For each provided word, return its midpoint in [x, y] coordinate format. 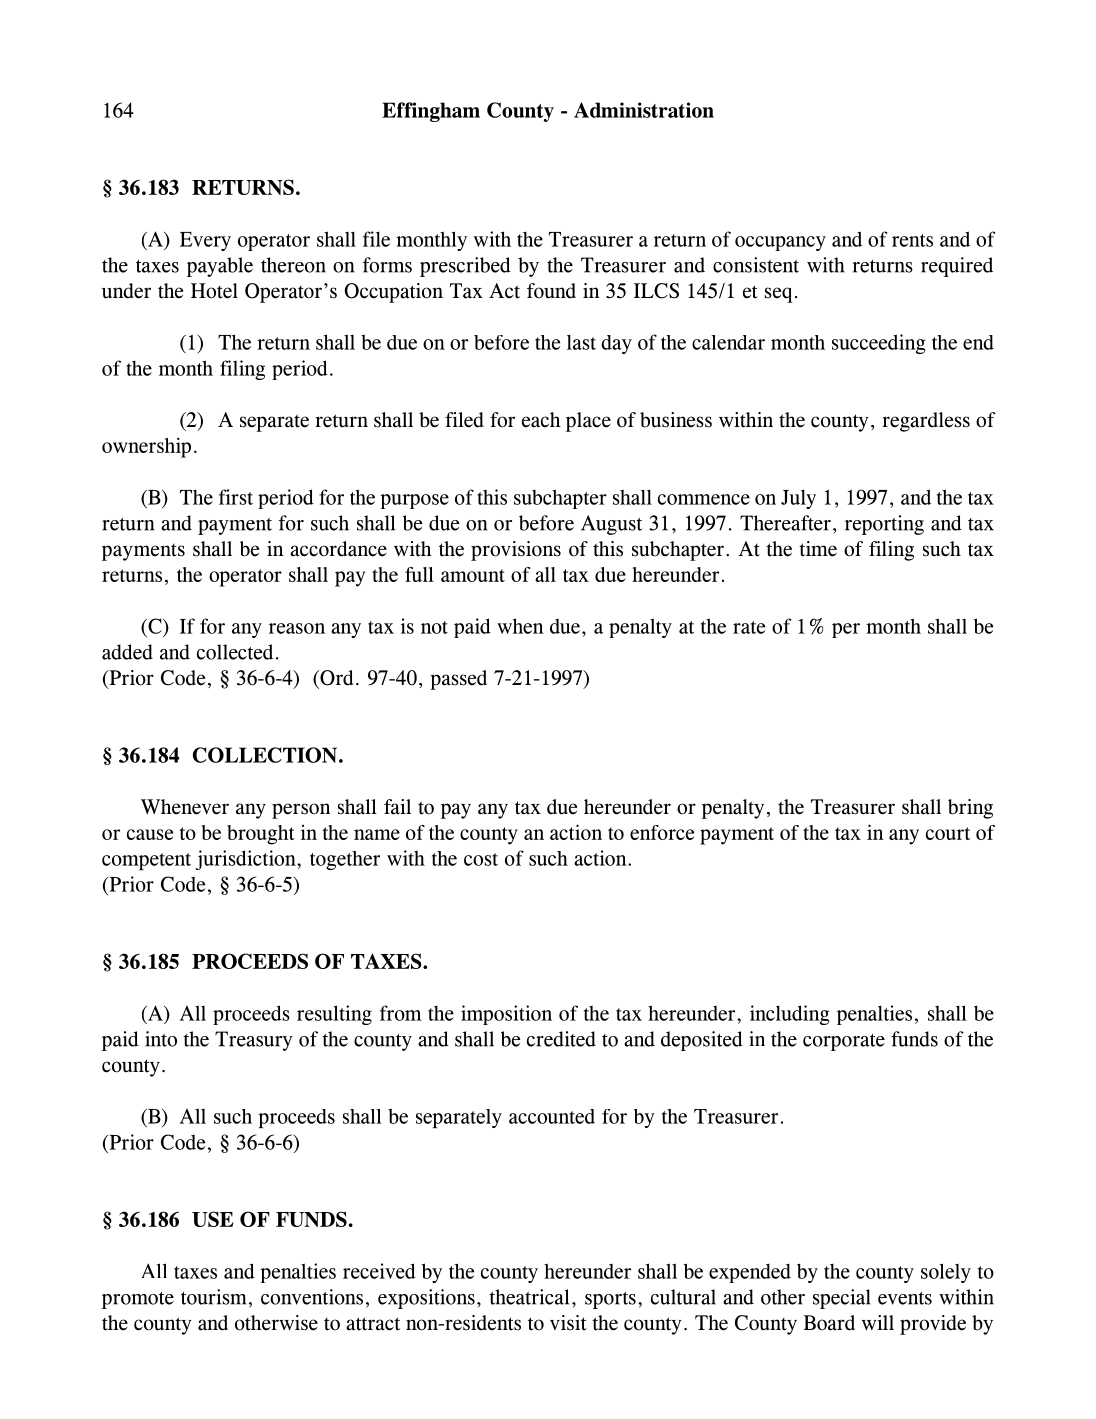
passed [458, 680]
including [790, 1015]
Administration [644, 110]
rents [912, 240]
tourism [213, 1297]
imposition [506, 1015]
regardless [926, 422]
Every [205, 241]
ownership [146, 447]
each [541, 420]
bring [970, 809]
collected [235, 652]
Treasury [254, 1041]
